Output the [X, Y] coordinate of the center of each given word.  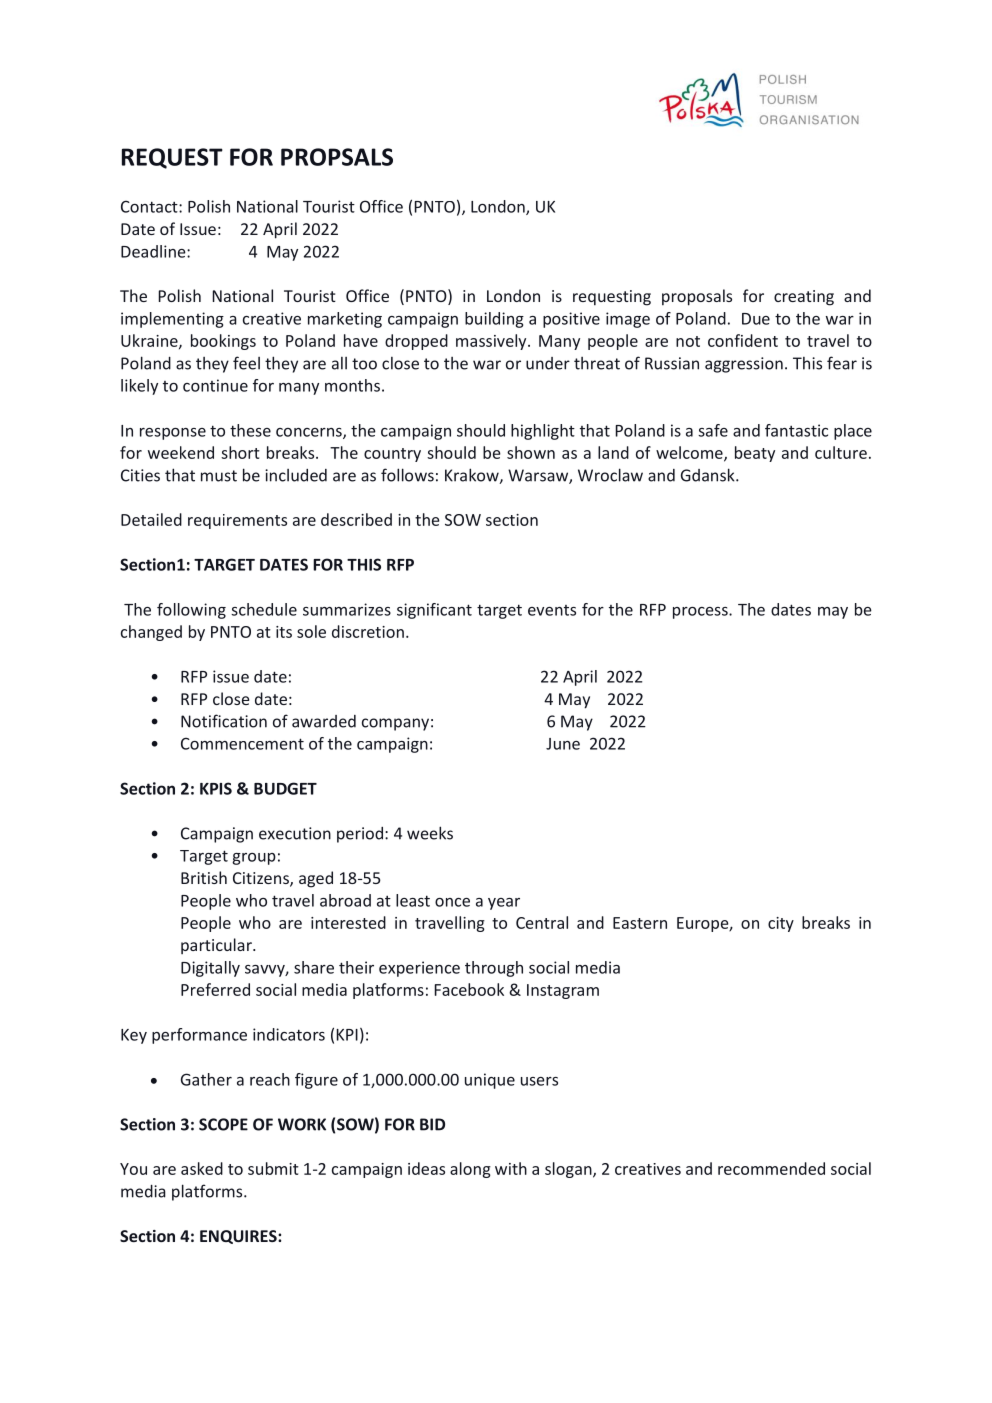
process [701, 613]
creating [804, 298]
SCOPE [223, 1124]
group [254, 859]
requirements [237, 521]
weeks [430, 833]
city [781, 924]
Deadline [154, 251]
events [552, 610]
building [494, 320]
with [511, 1168]
